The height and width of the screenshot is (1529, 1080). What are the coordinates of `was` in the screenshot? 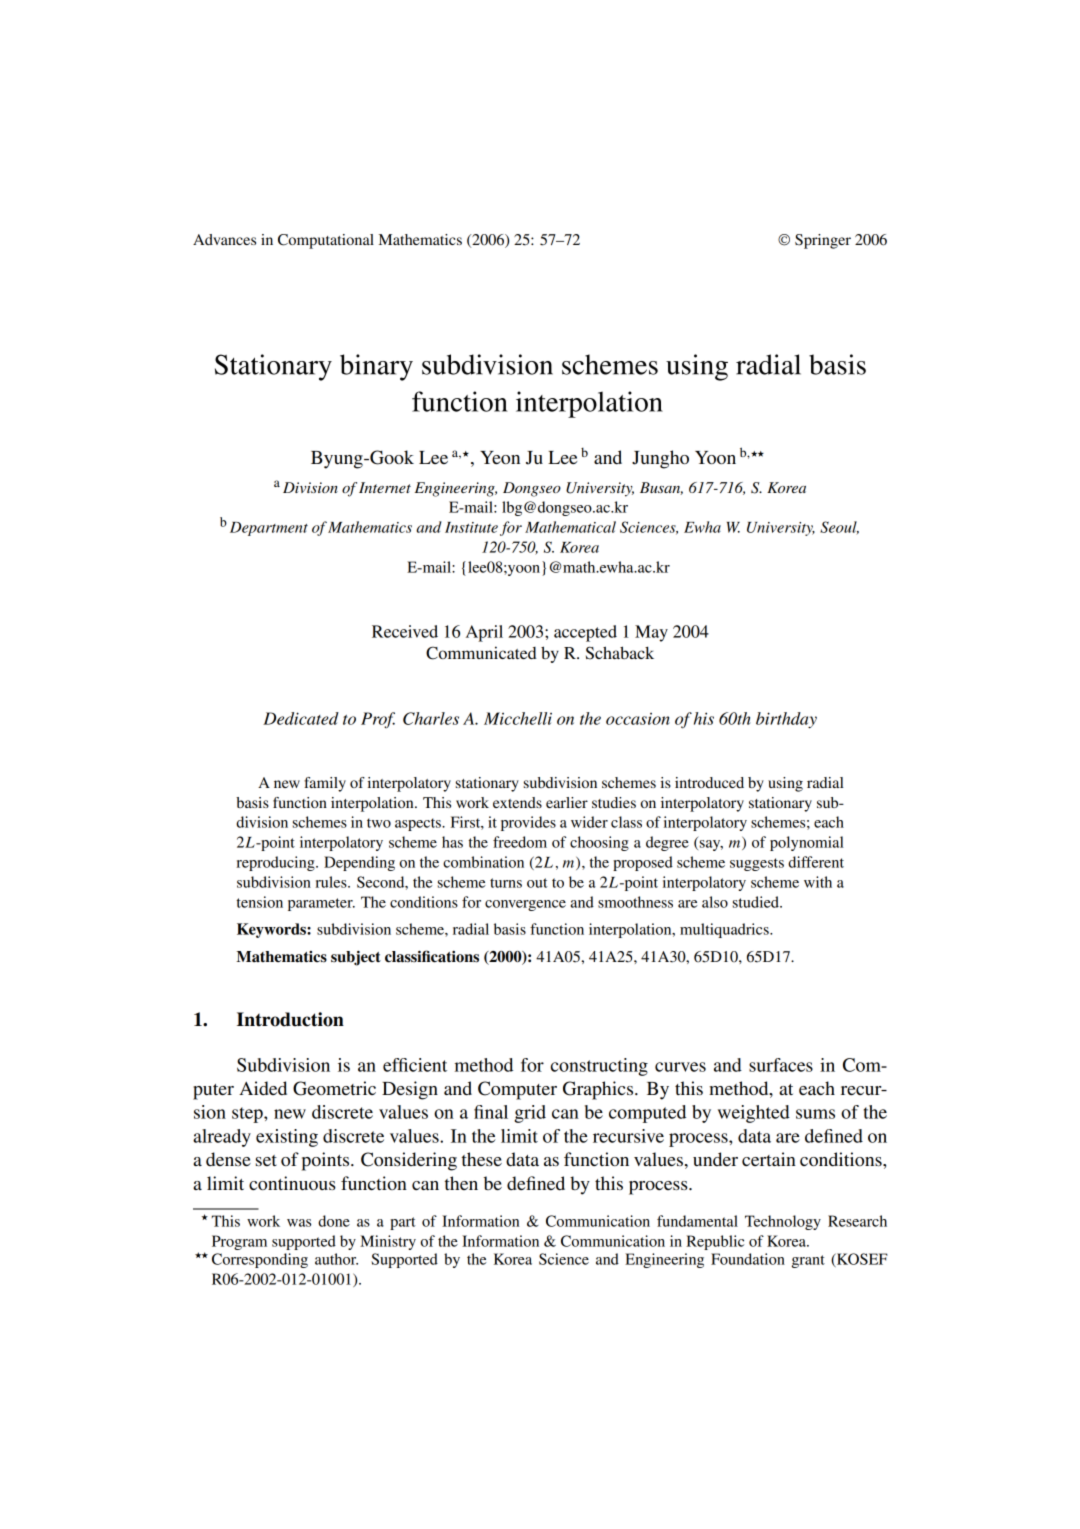 It's located at (299, 1223).
